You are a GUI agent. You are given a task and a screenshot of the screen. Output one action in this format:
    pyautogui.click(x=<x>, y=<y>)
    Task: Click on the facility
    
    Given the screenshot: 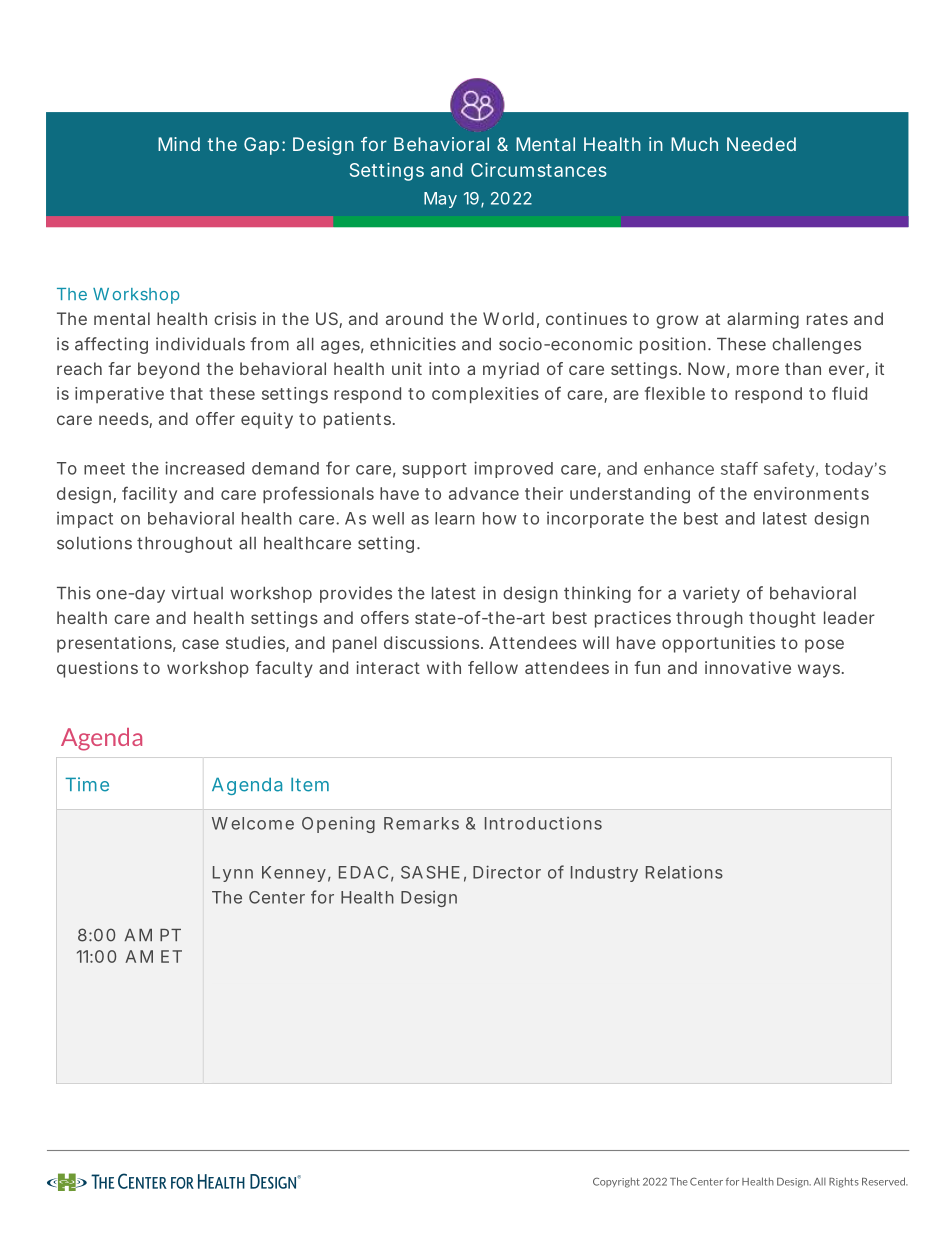 What is the action you would take?
    pyautogui.click(x=149, y=495)
